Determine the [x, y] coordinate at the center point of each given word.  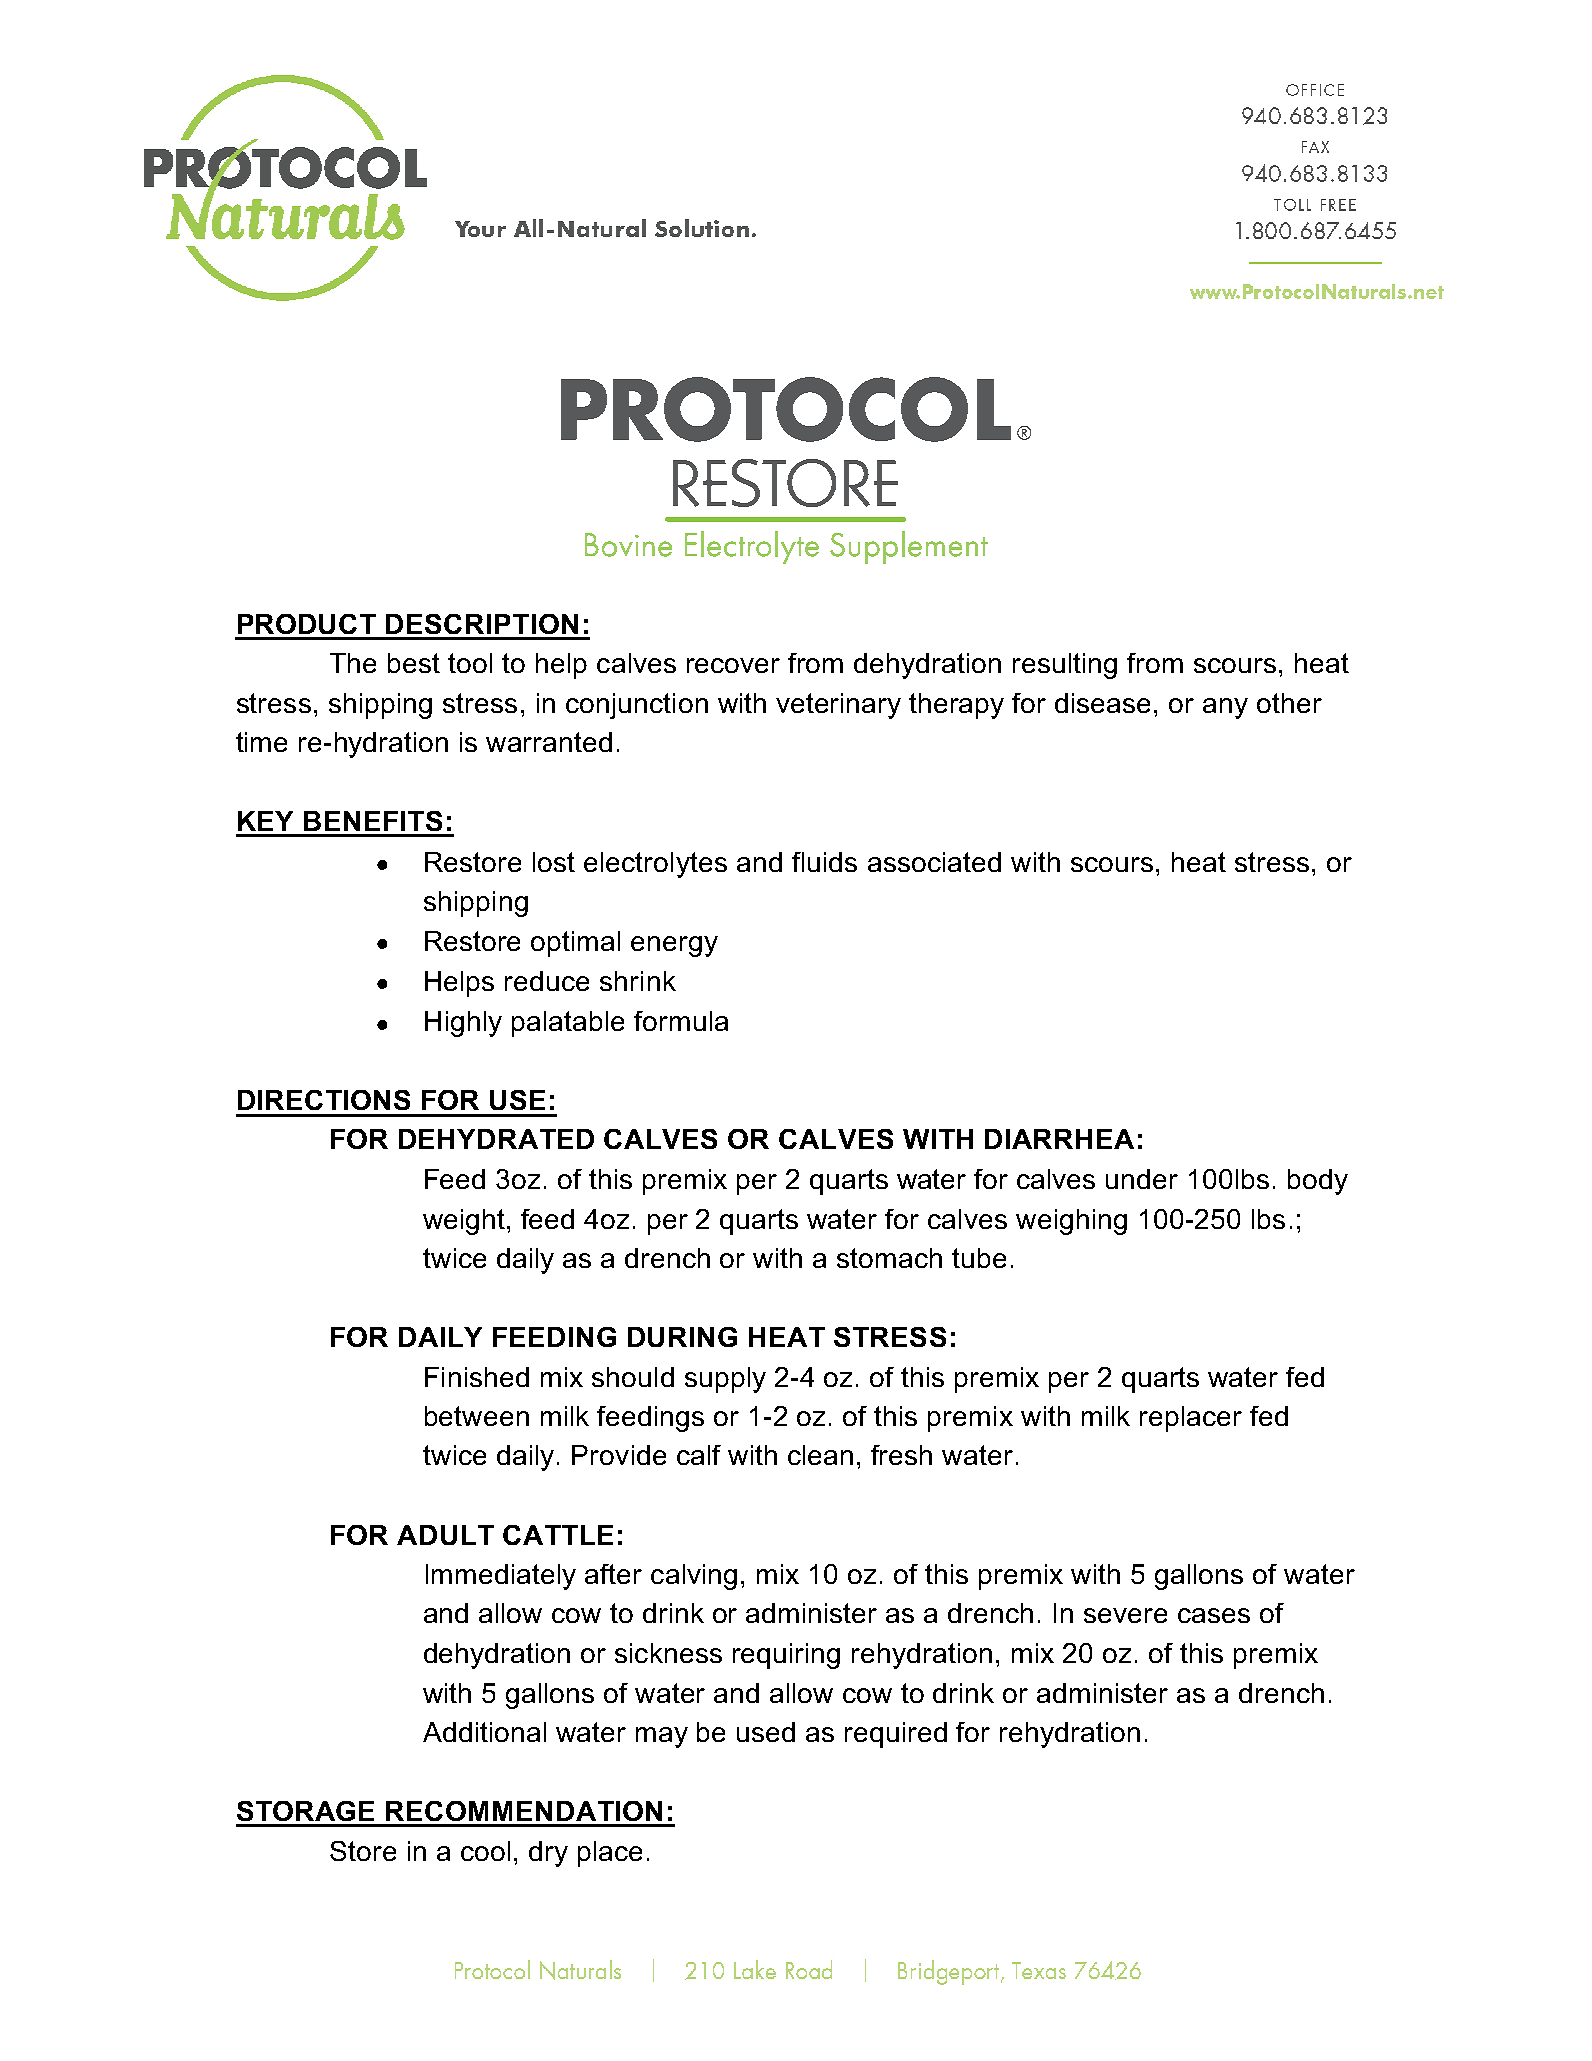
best [414, 663]
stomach [889, 1258]
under [1142, 1179]
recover [733, 665]
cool [485, 1851]
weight [465, 1222]
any [1225, 708]
